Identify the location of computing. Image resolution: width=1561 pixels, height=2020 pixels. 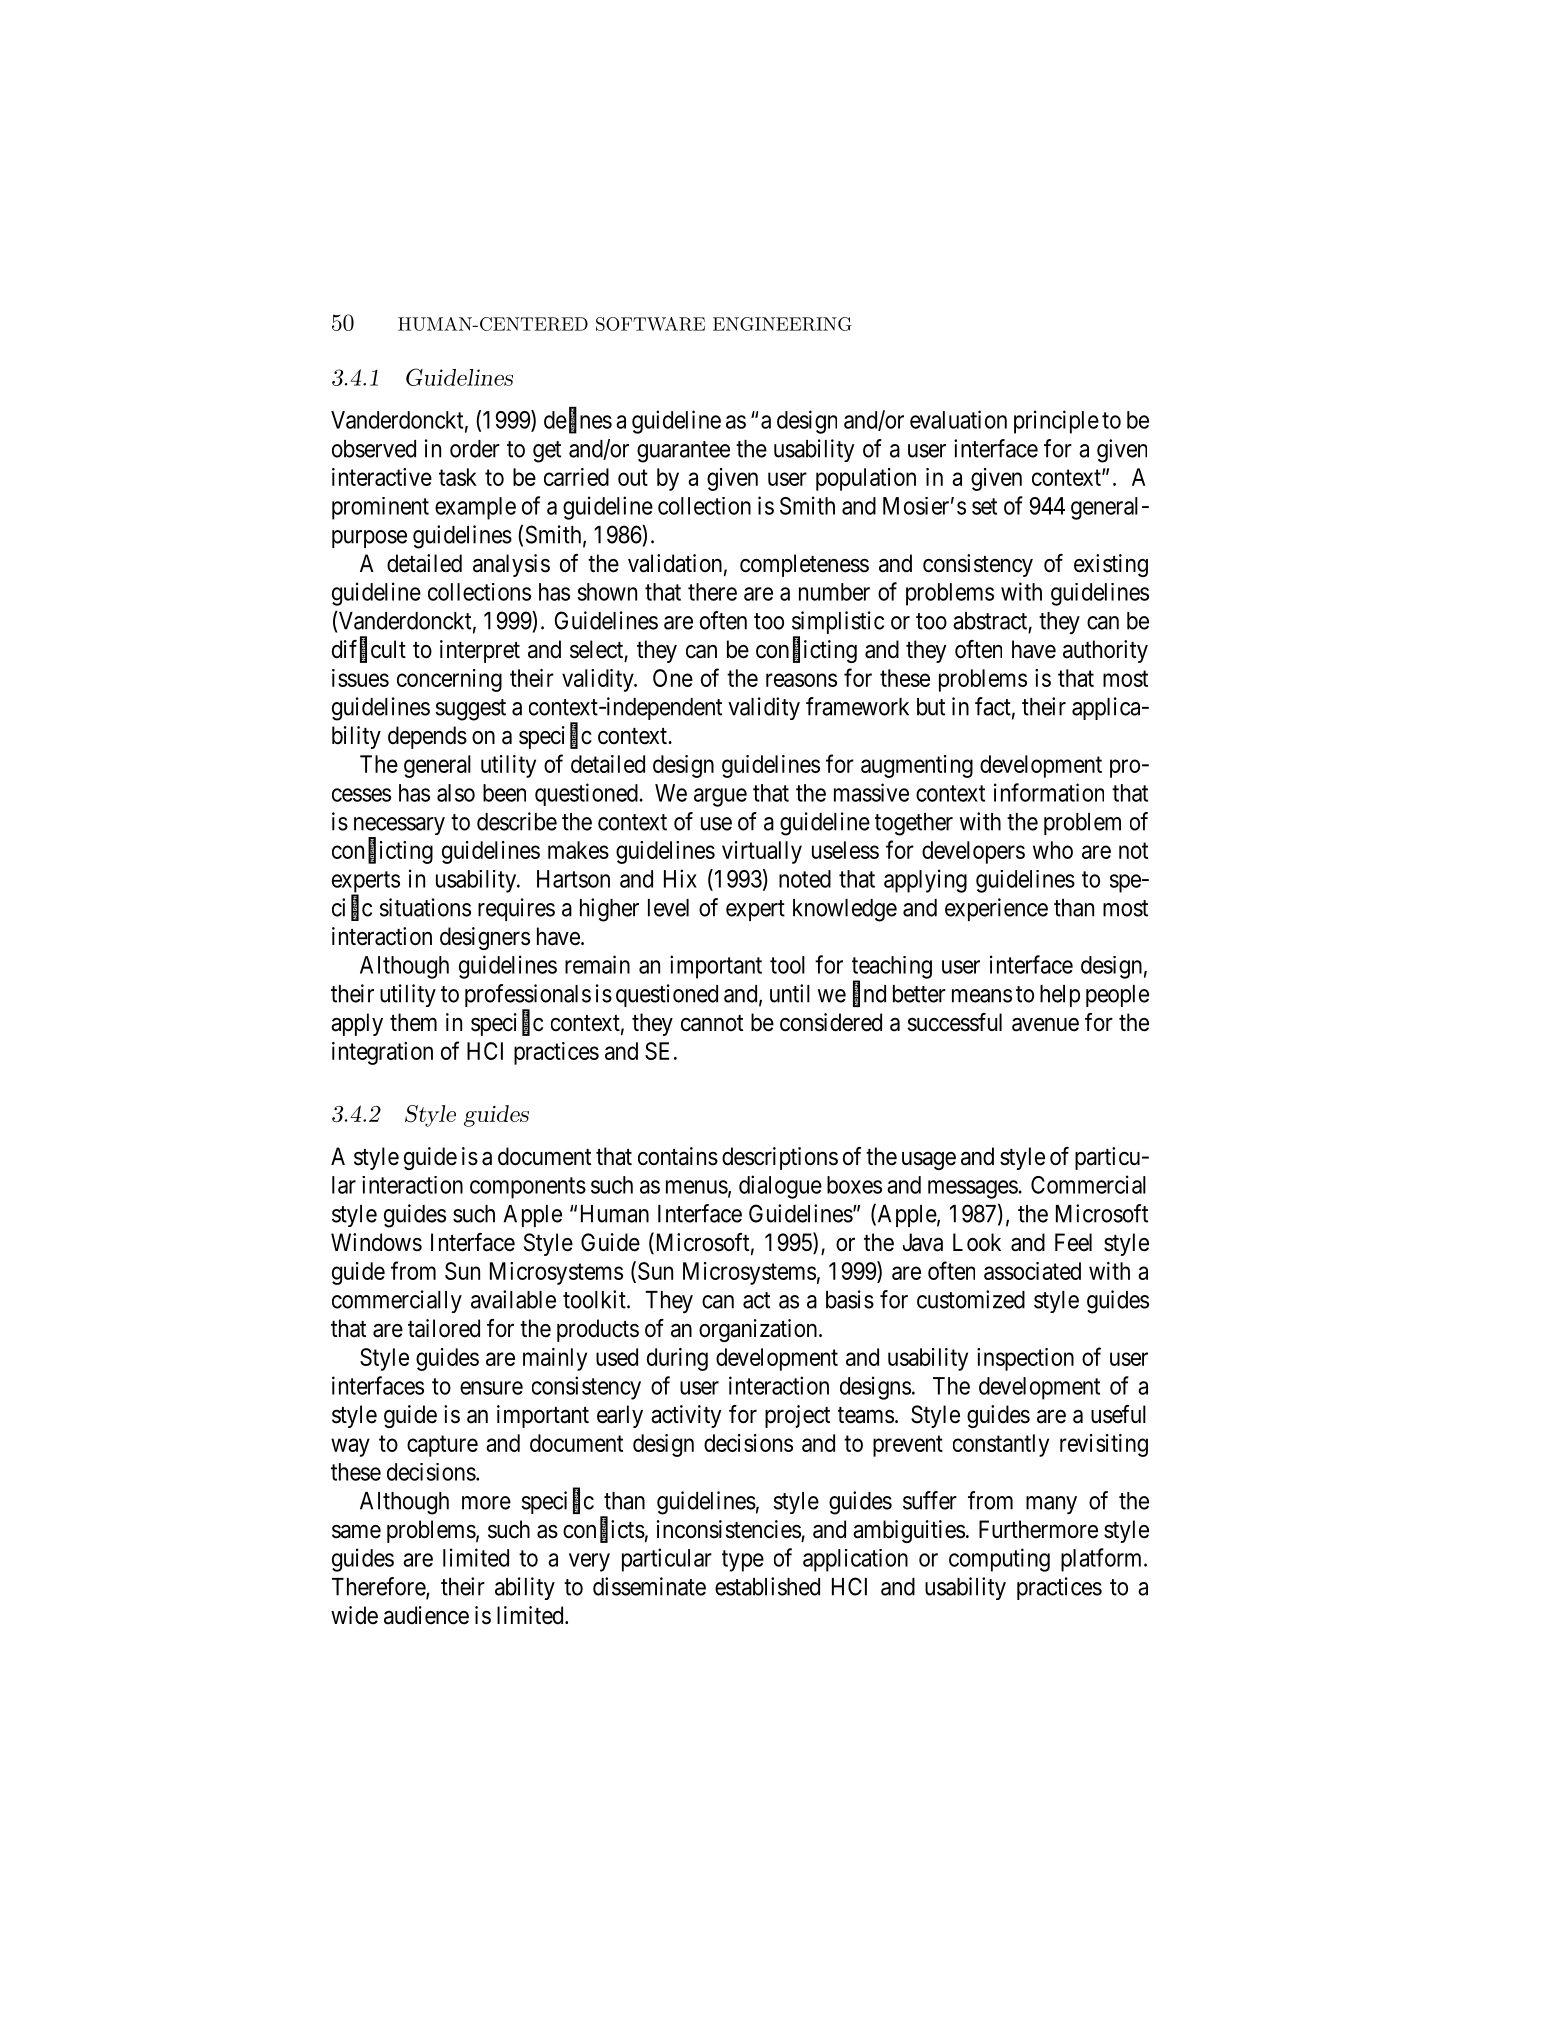
(999, 1560).
